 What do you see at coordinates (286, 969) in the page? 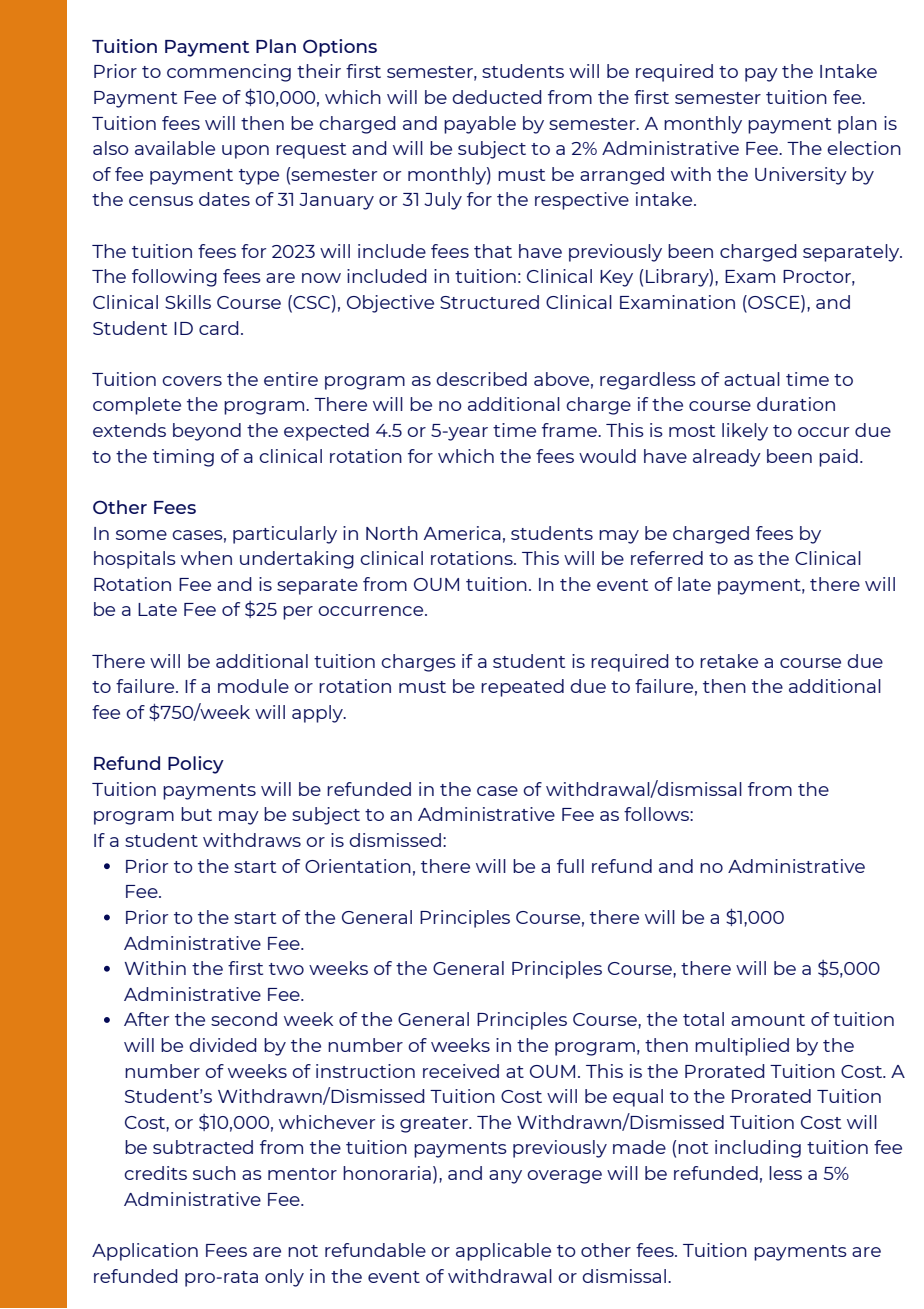
I see `two` at bounding box center [286, 969].
